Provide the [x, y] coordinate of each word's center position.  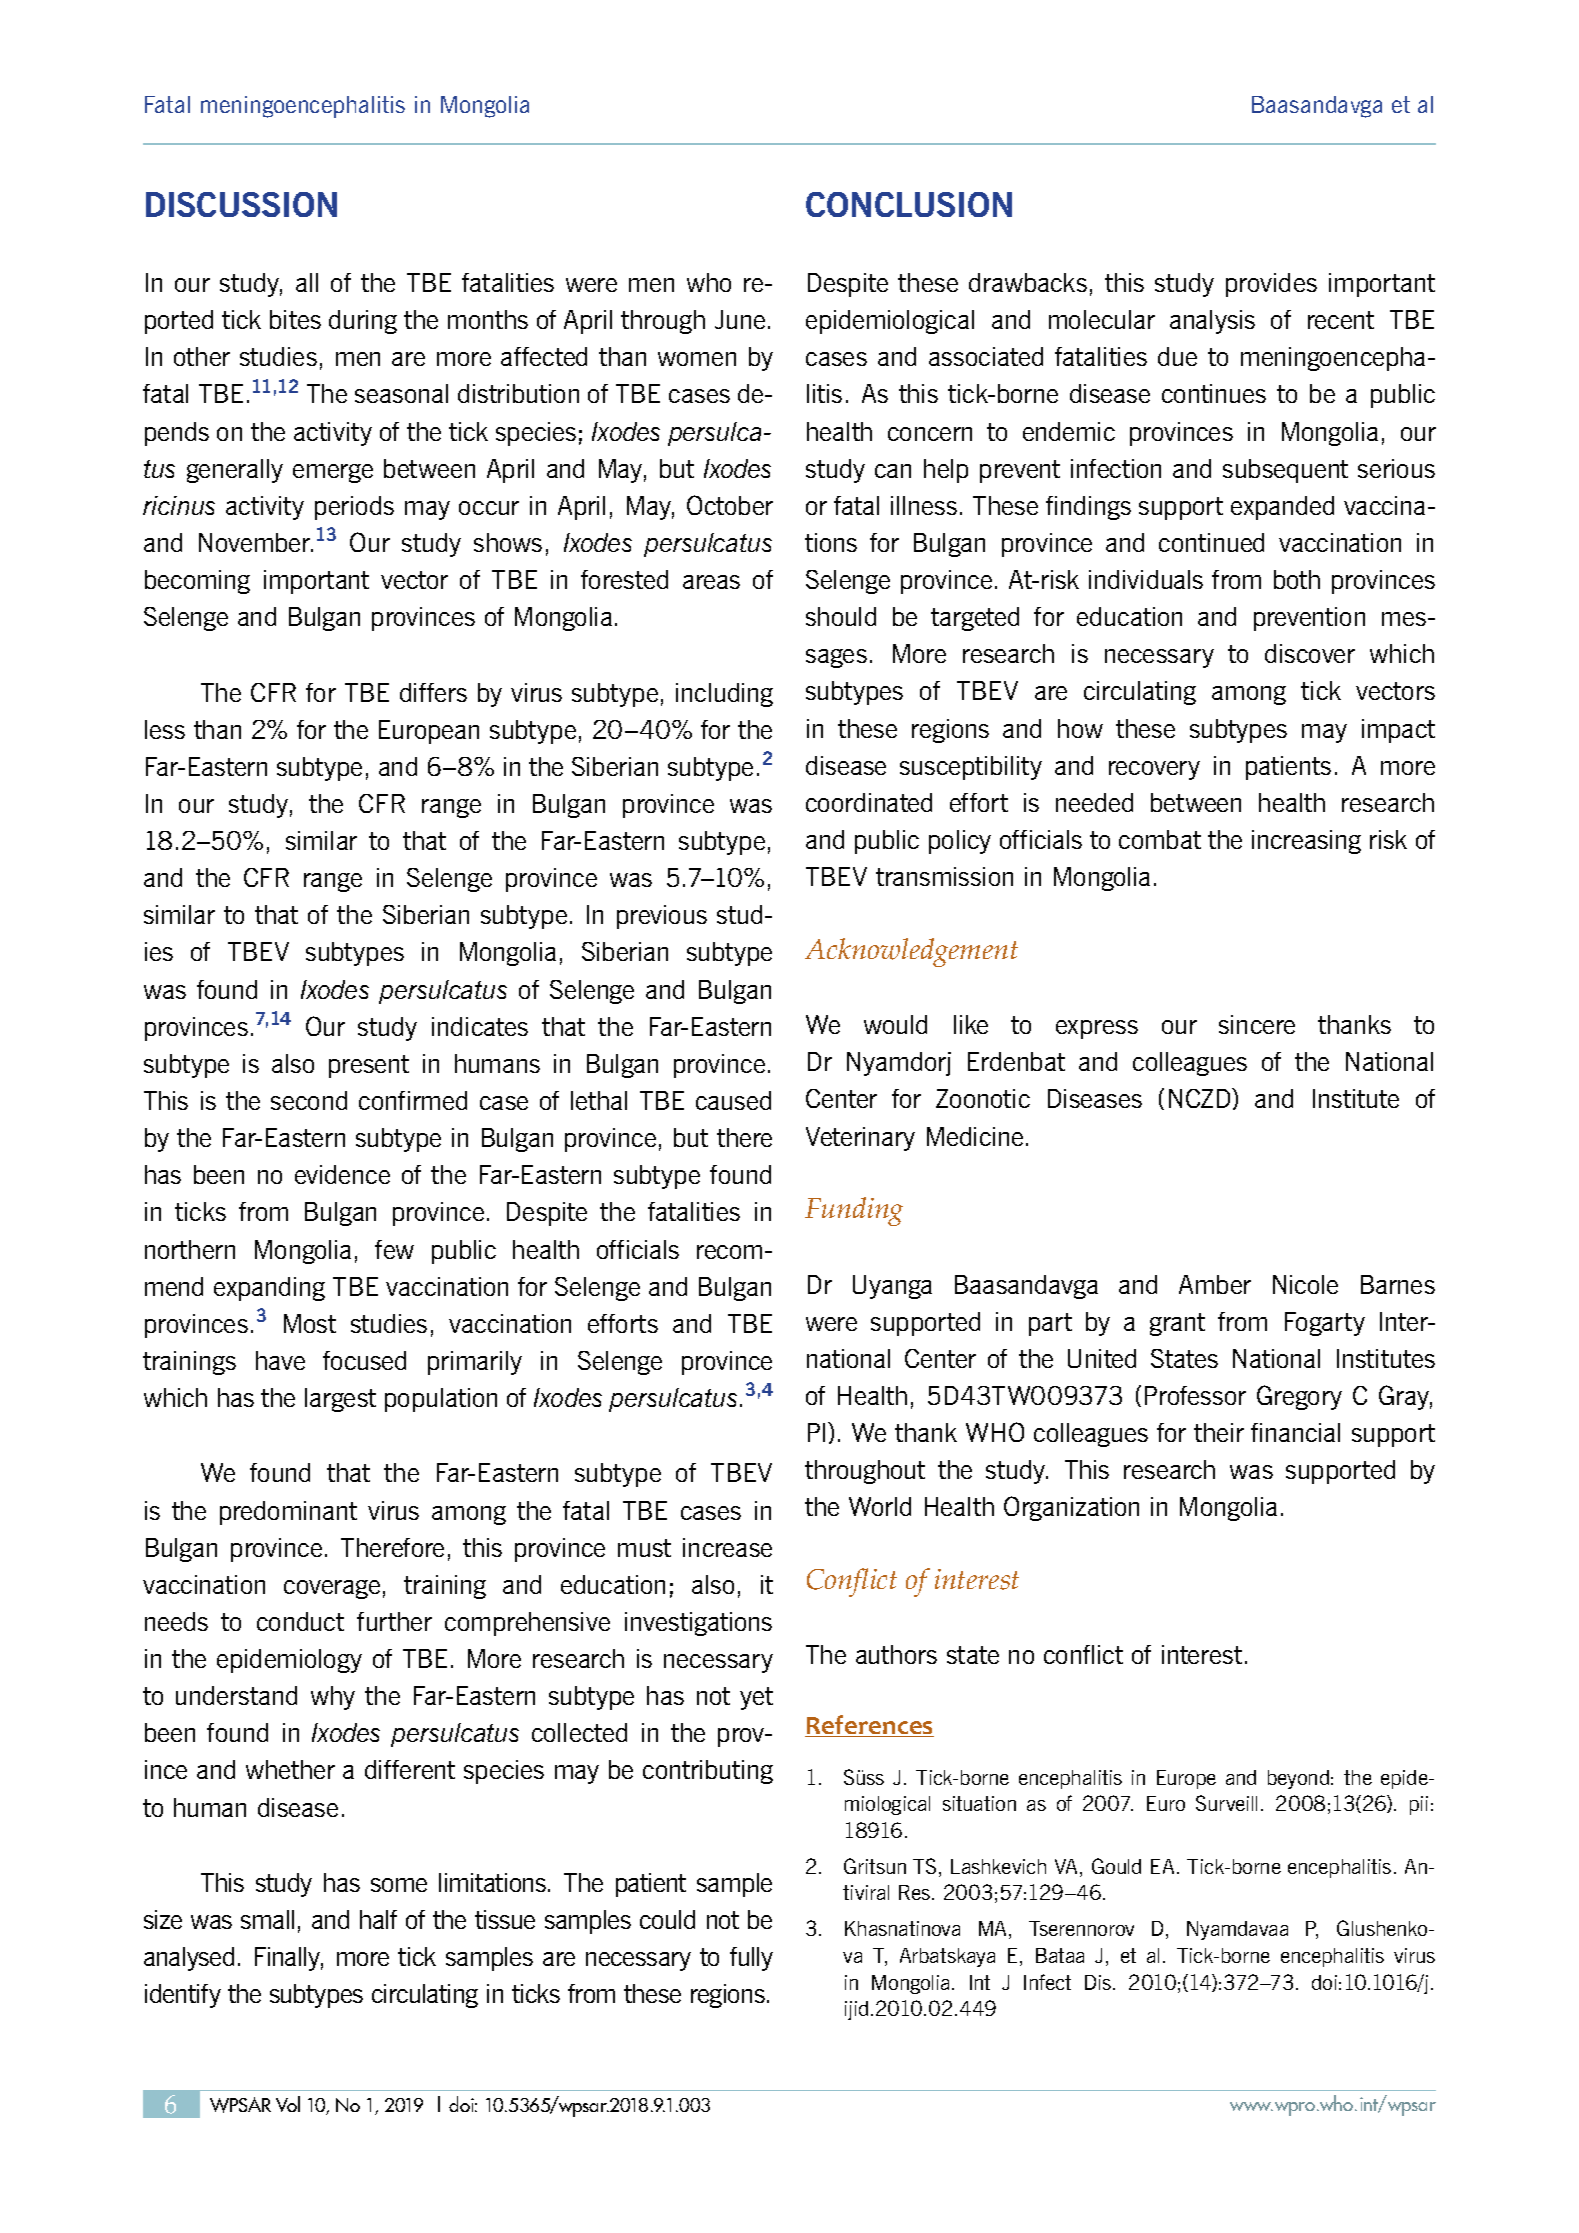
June [740, 319]
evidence [342, 1174]
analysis [1212, 322]
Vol [288, 2104]
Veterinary [860, 1139]
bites [295, 319]
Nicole [1305, 1284]
